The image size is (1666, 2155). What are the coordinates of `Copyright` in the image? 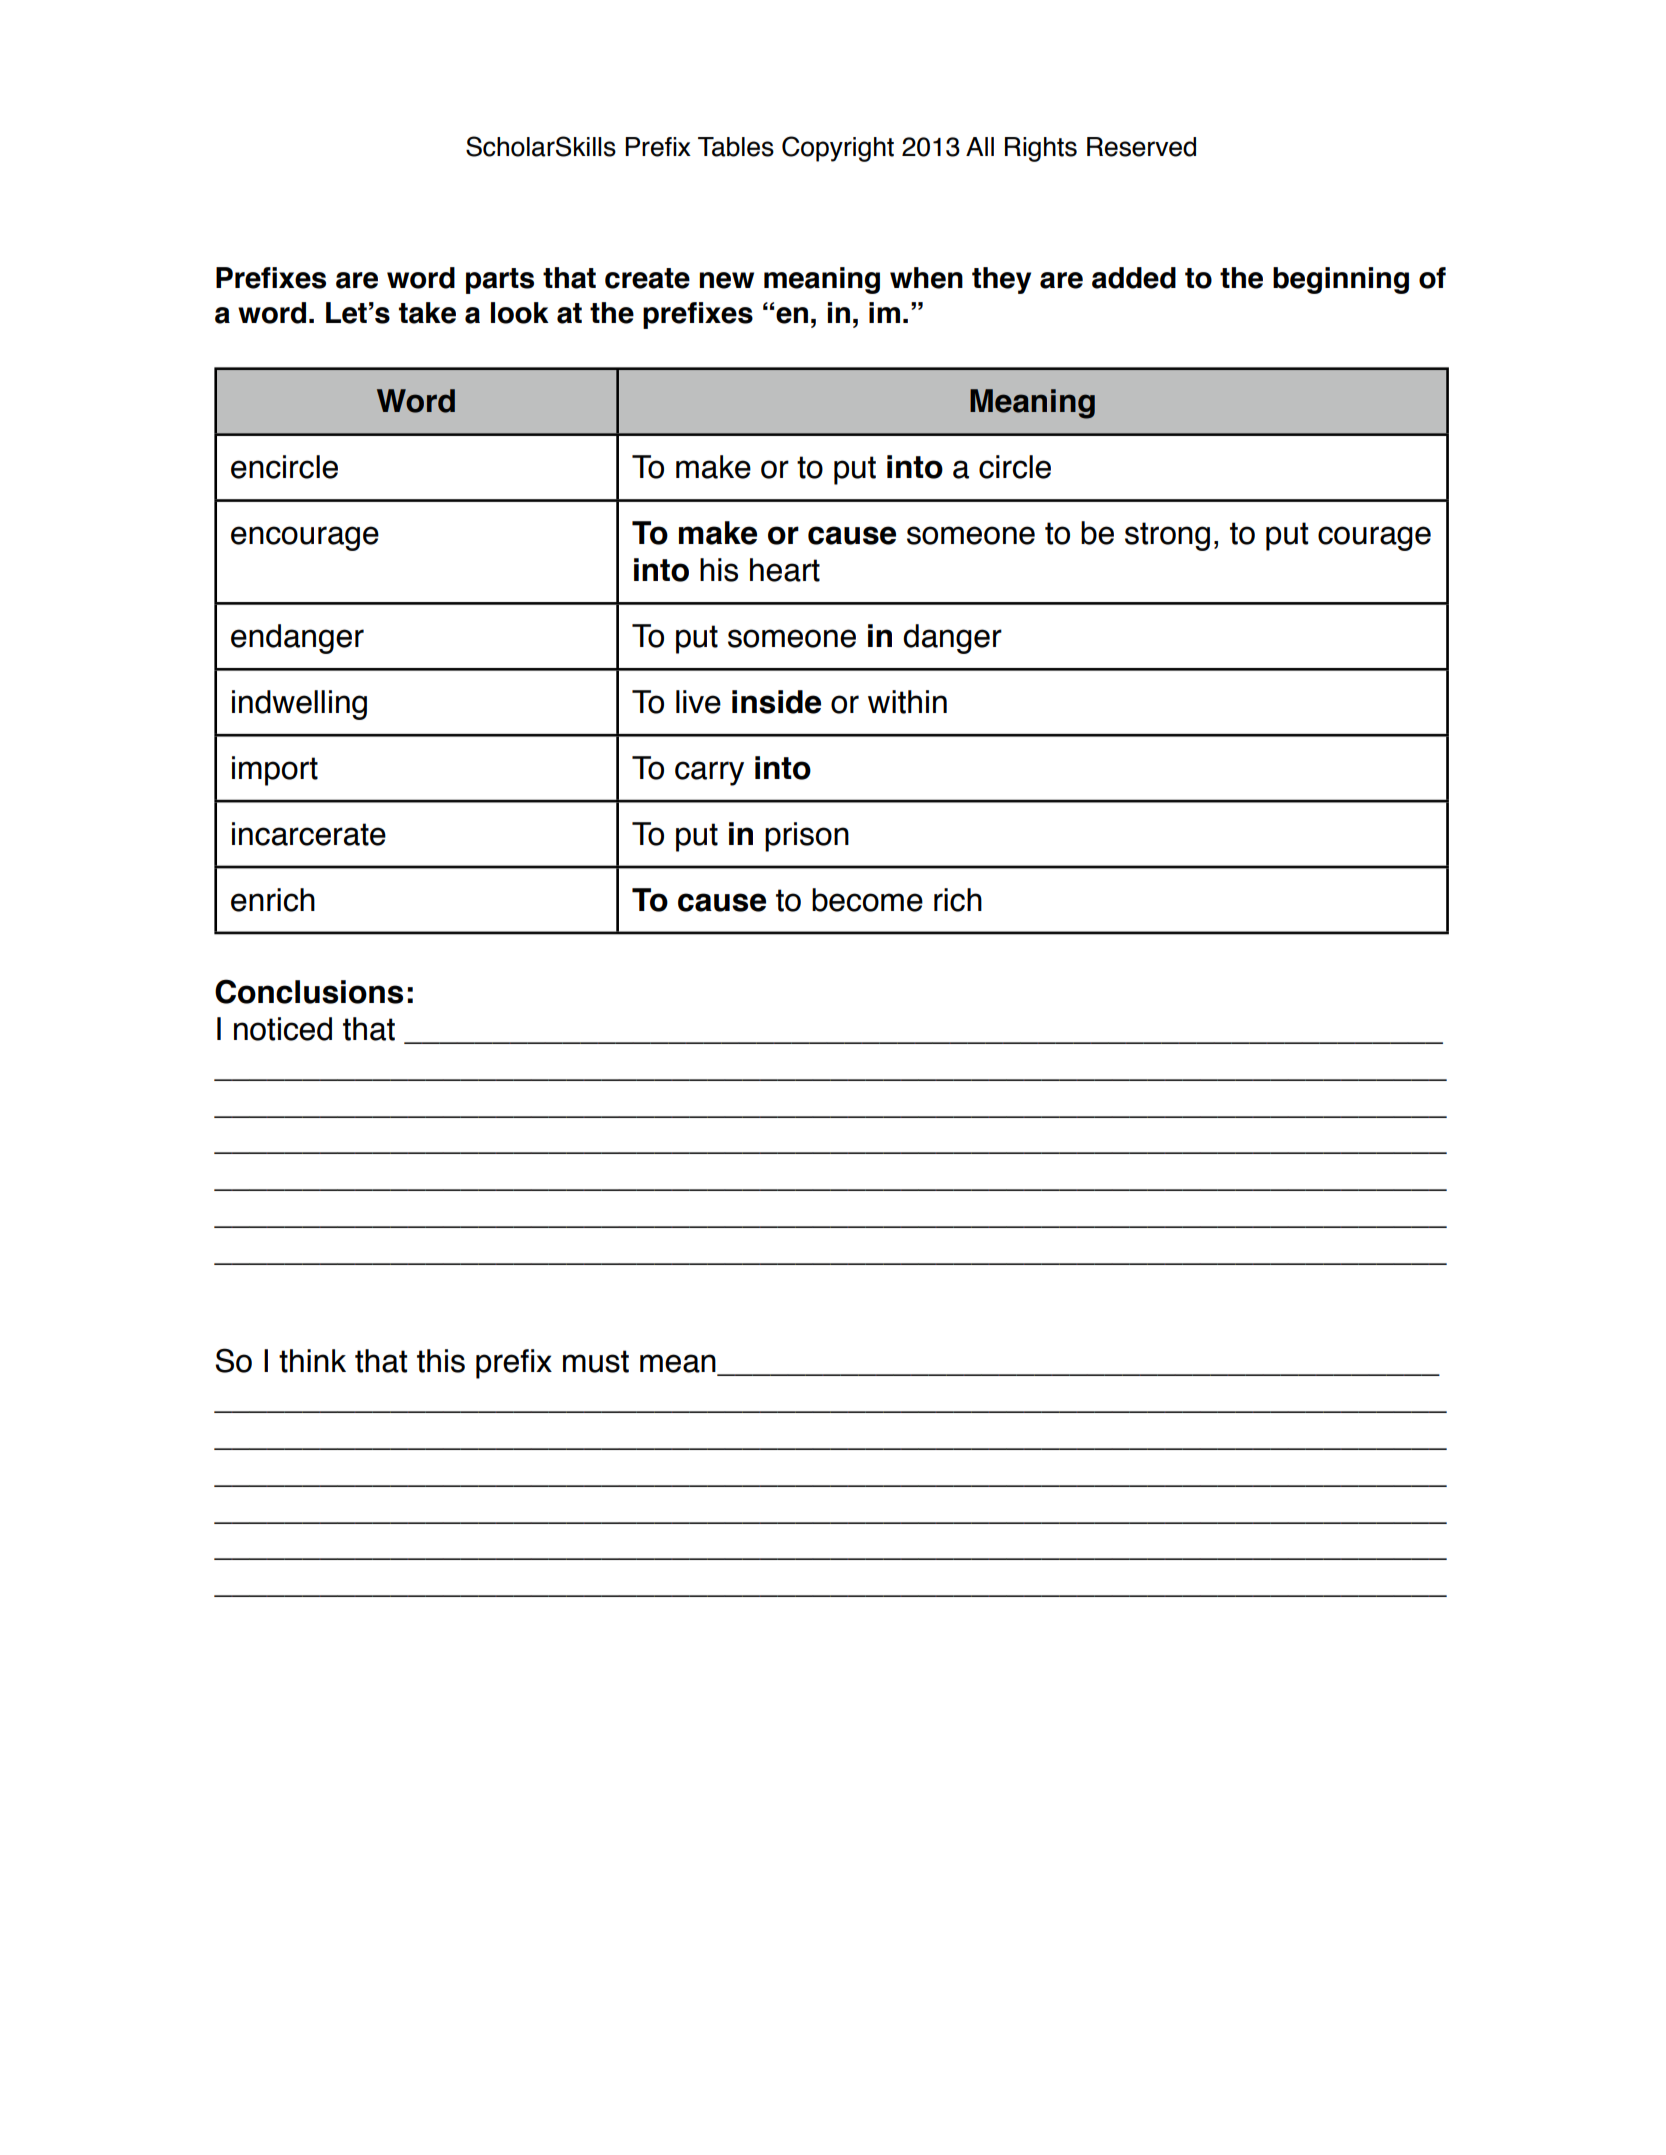 It's located at (838, 149).
